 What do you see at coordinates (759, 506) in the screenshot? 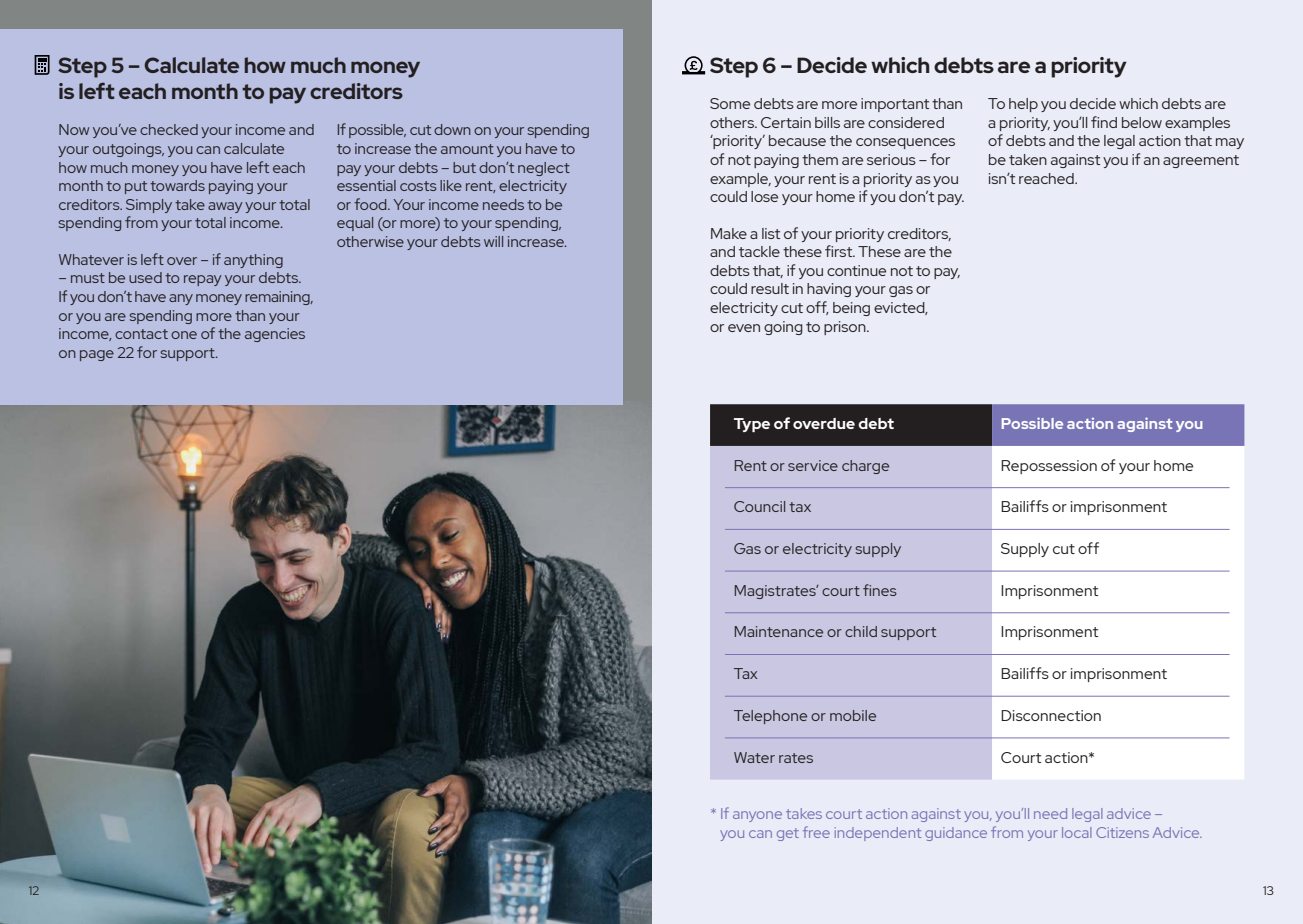
I see `Council` at bounding box center [759, 506].
